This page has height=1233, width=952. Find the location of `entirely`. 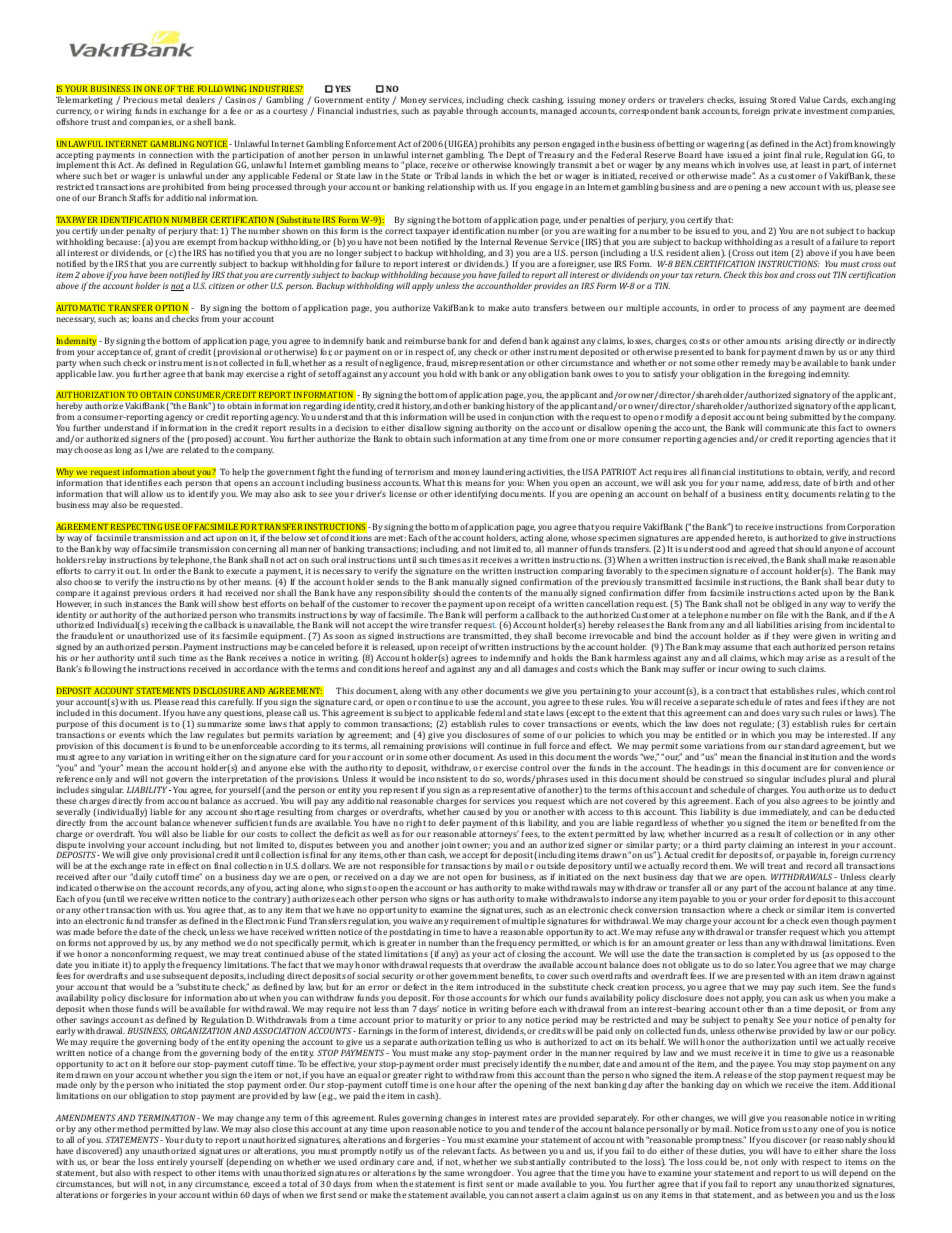

entirely is located at coordinates (172, 1162).
